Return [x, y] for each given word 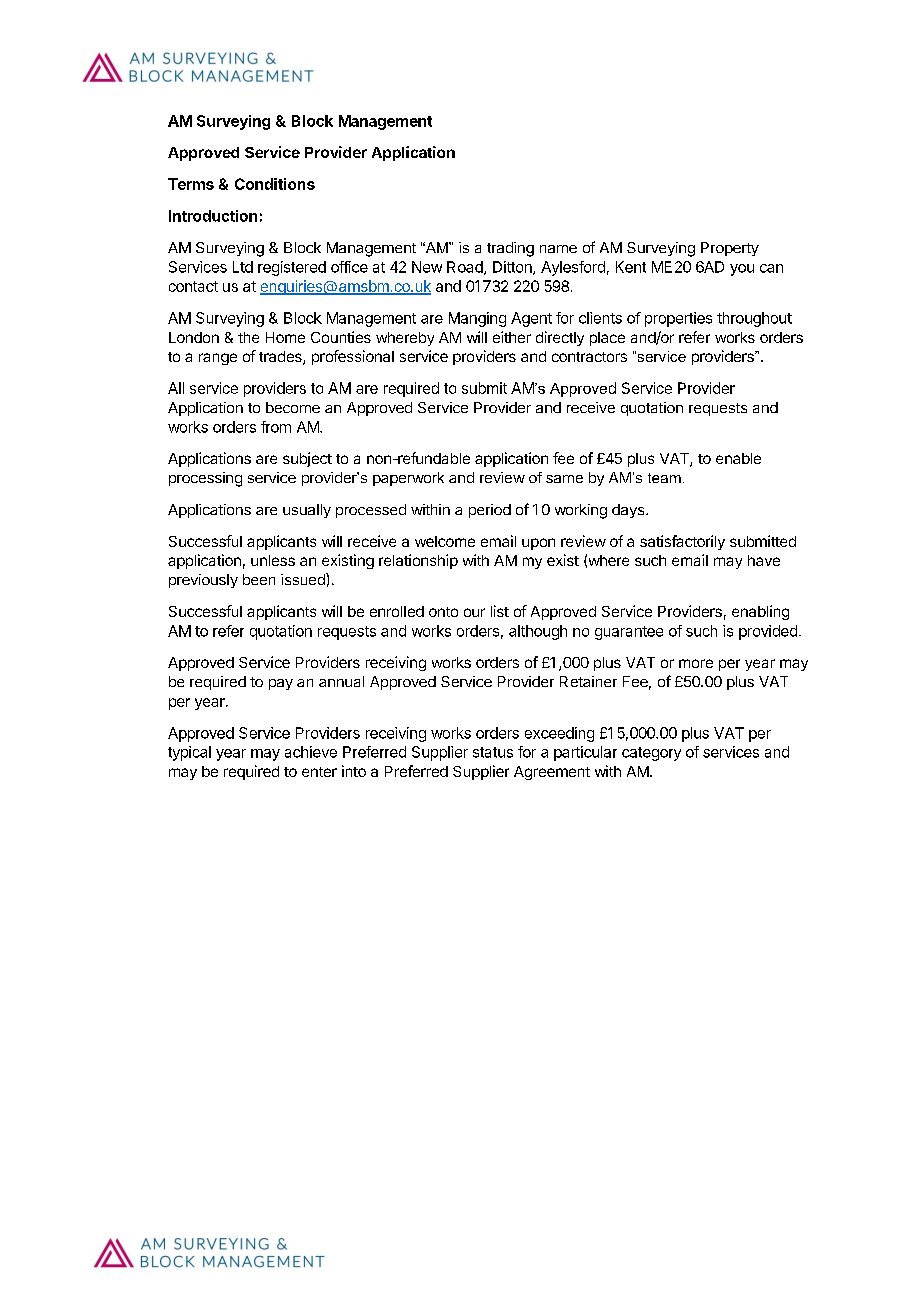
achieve [311, 752]
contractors [589, 357]
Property [730, 249]
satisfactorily [682, 542]
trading [510, 249]
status [493, 752]
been [259, 579]
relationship [418, 561]
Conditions [275, 184]
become [293, 407]
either [512, 337]
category [651, 754]
